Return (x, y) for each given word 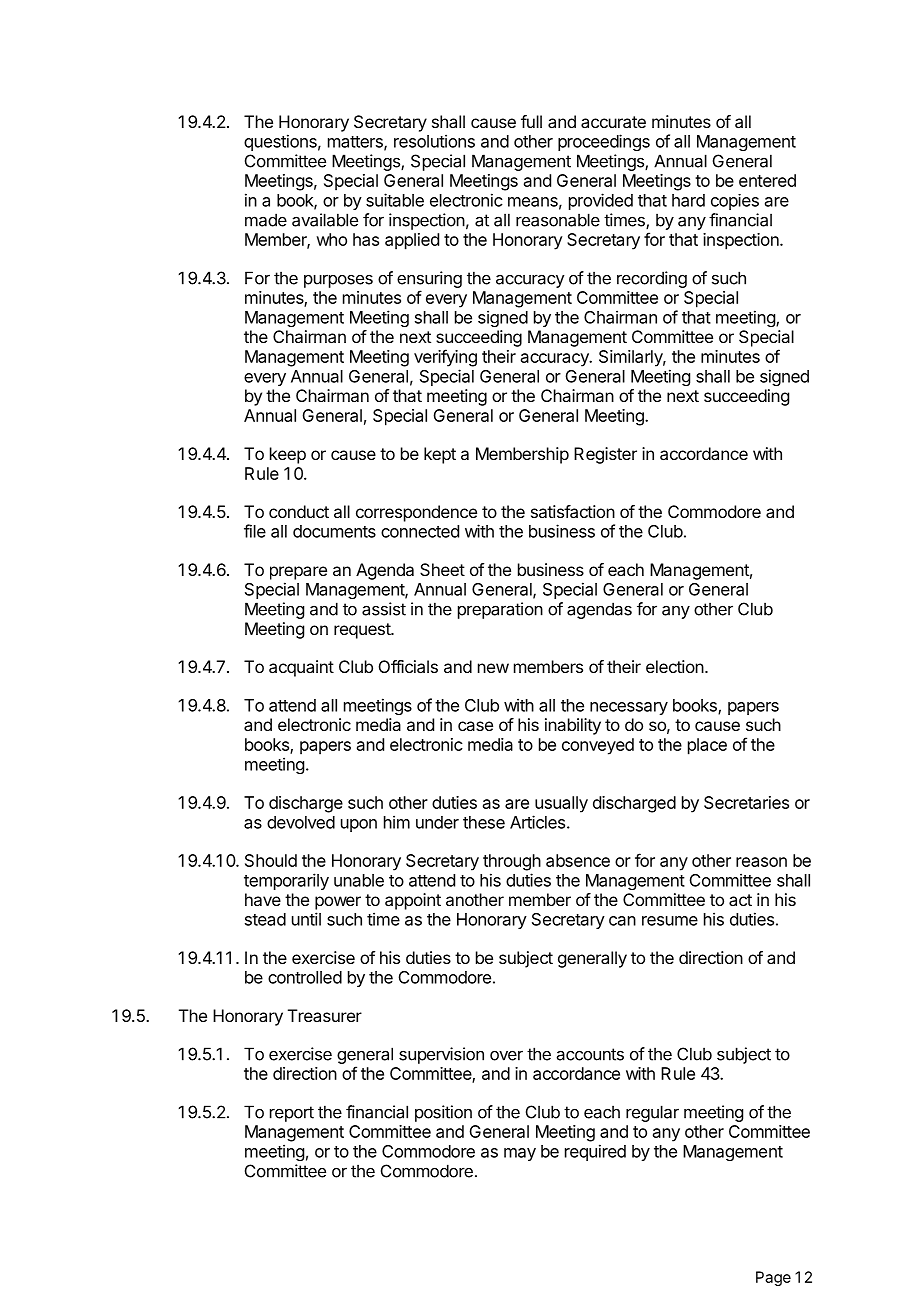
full (531, 121)
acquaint (301, 668)
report (292, 1114)
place (707, 746)
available (325, 220)
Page (773, 1278)
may (520, 1154)
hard (688, 200)
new (493, 668)
